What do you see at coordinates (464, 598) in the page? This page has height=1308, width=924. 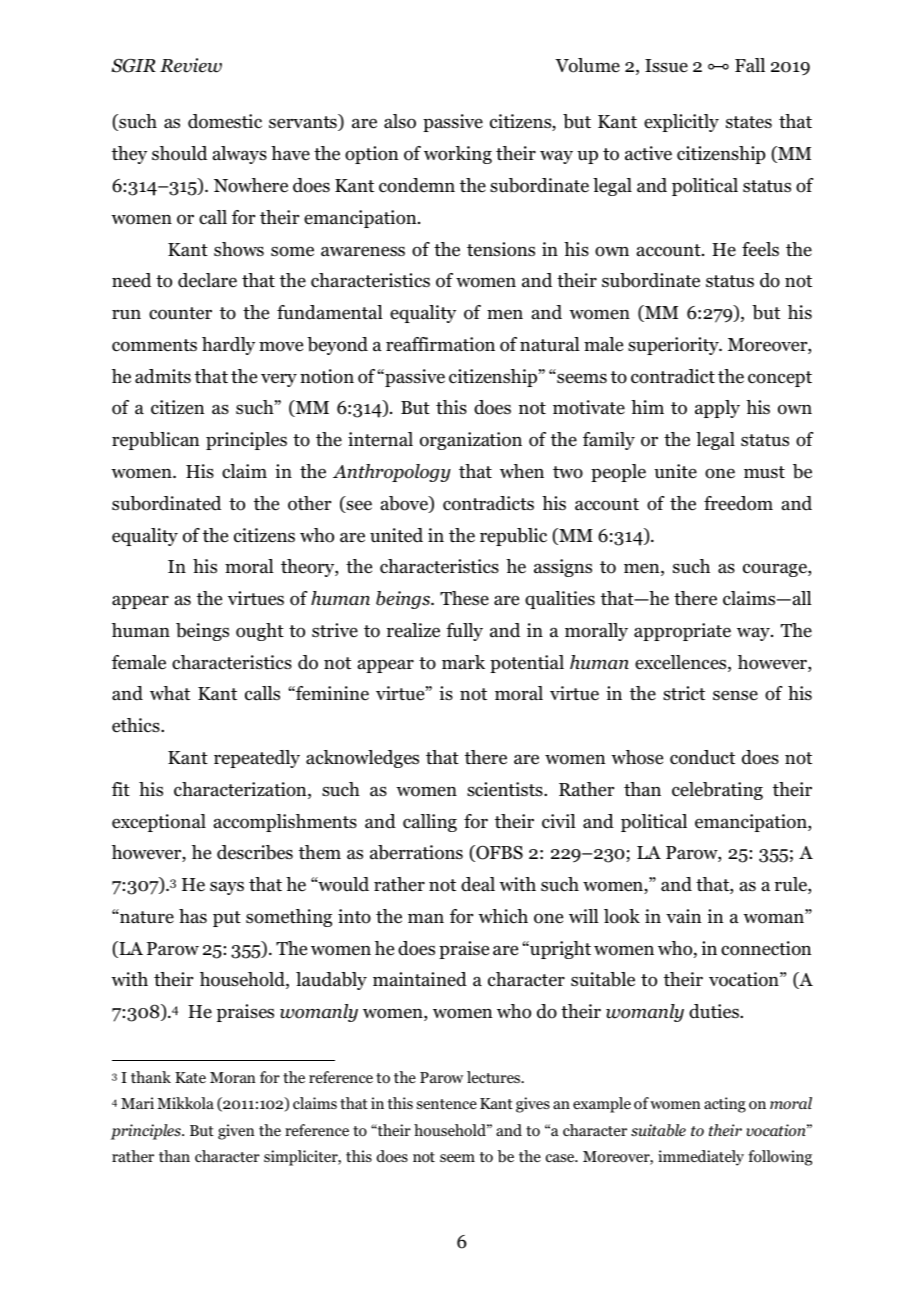 I see `These` at bounding box center [464, 598].
